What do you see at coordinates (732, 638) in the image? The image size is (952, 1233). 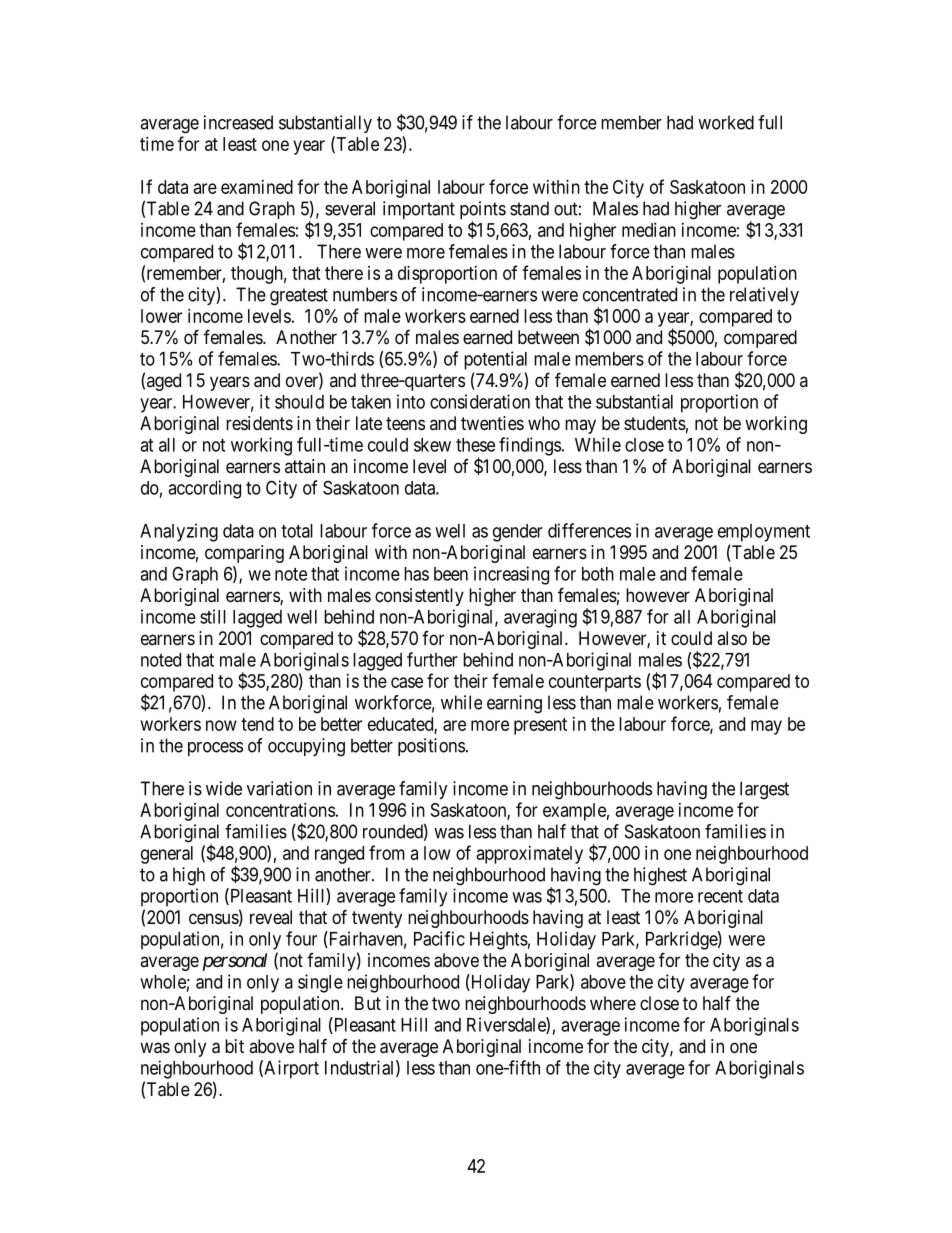 I see `also` at bounding box center [732, 638].
